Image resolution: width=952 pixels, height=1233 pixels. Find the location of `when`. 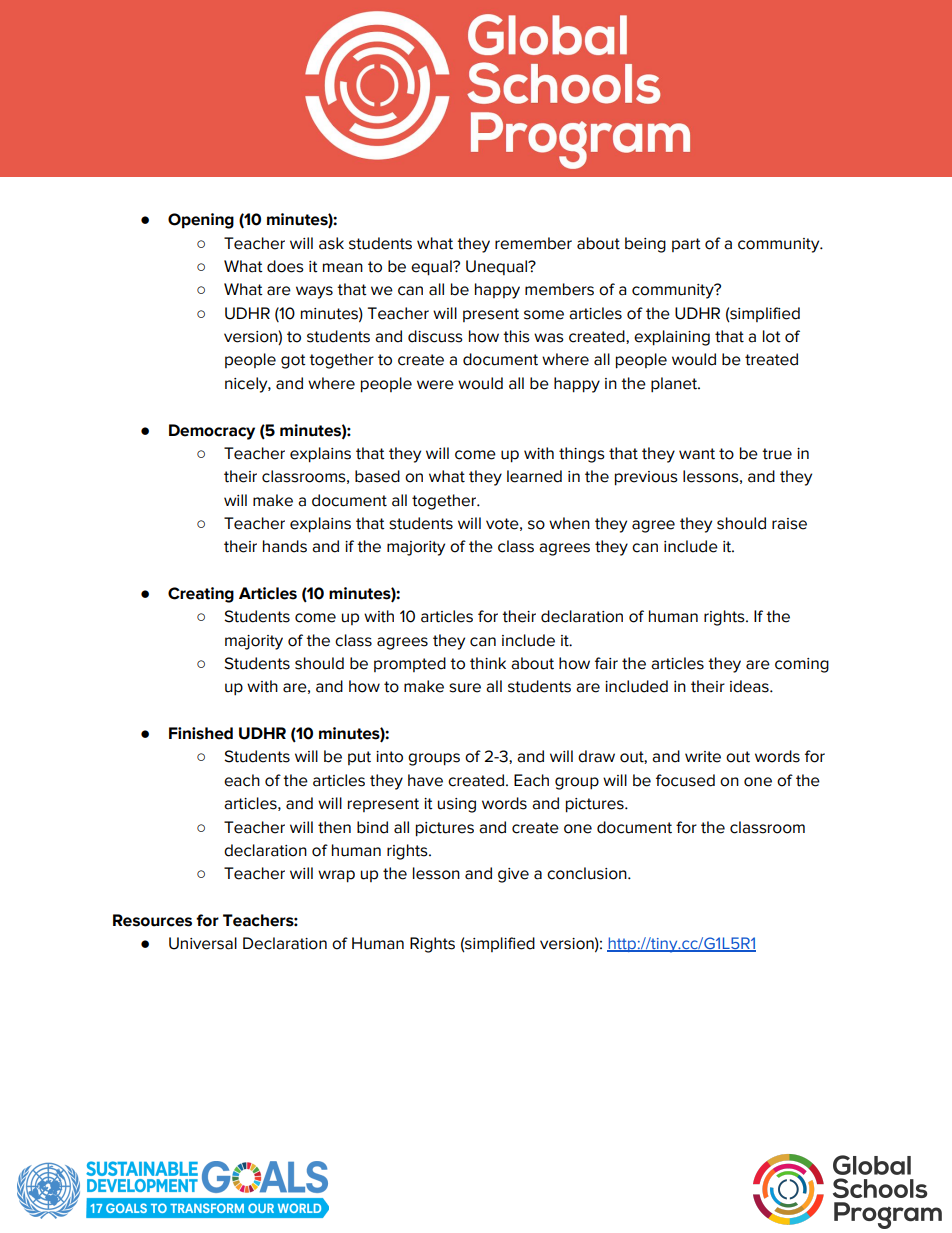

when is located at coordinates (569, 523).
